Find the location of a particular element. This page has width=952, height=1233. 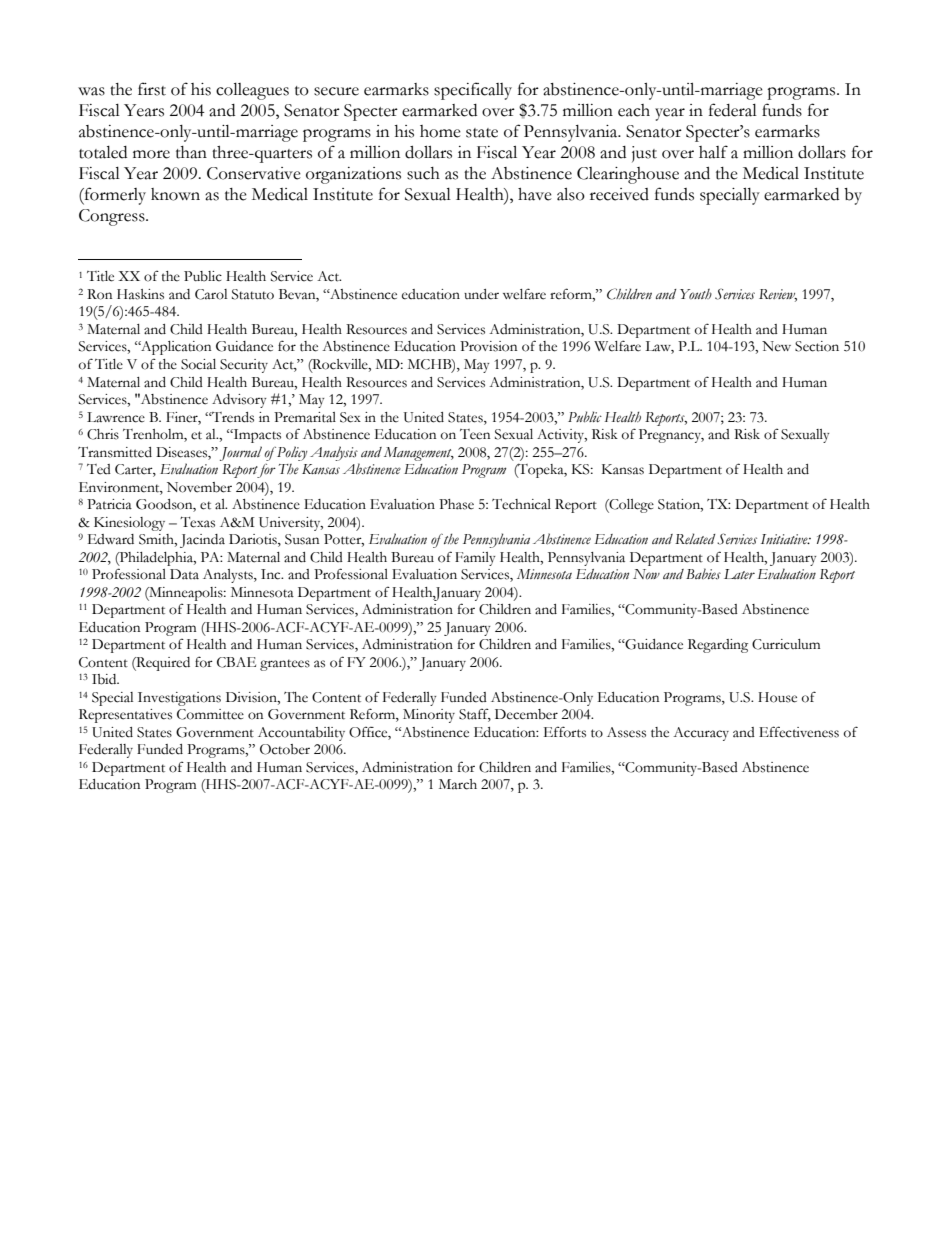

New is located at coordinates (776, 346).
